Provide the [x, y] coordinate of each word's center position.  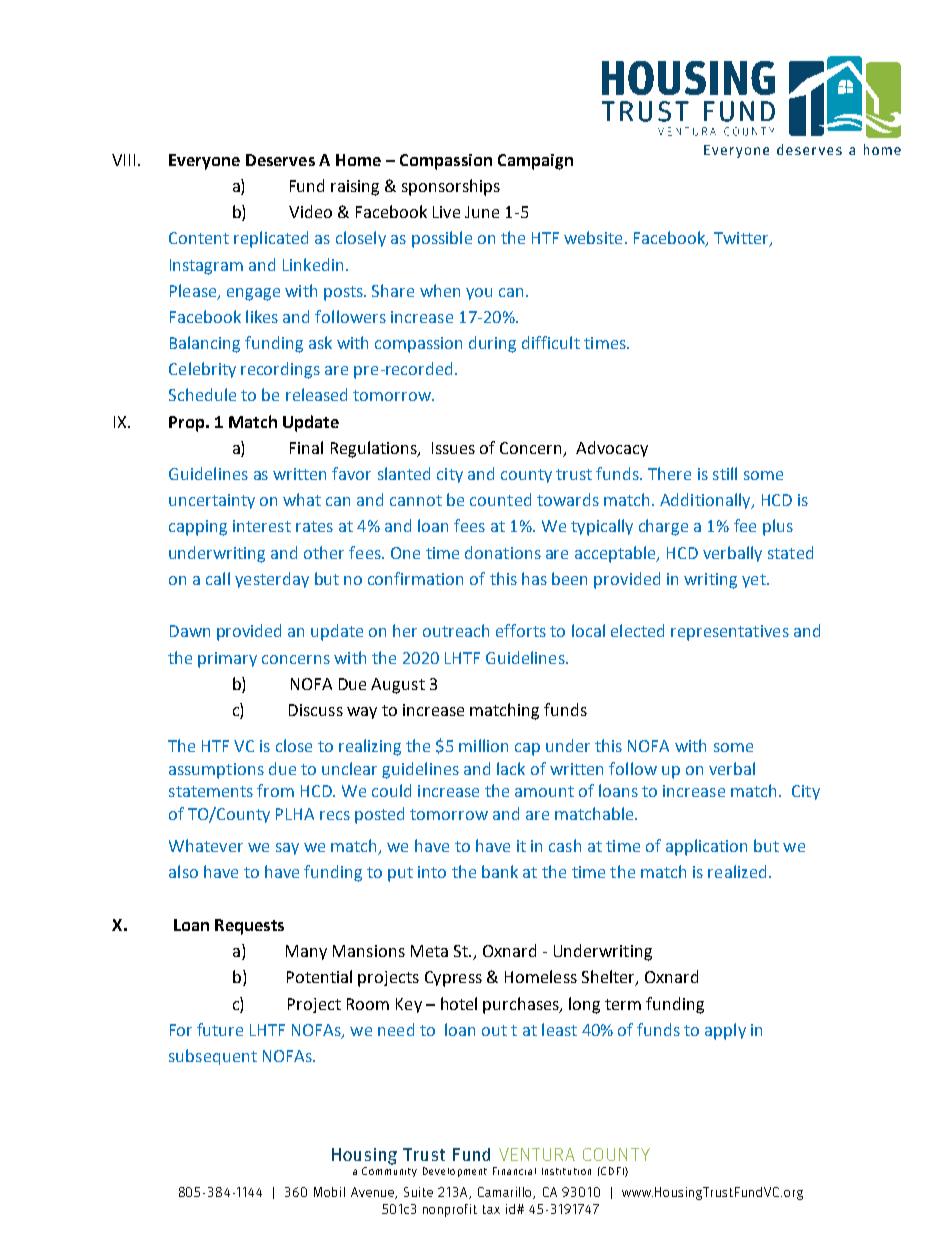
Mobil [329, 1192]
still [725, 473]
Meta [429, 951]
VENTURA [537, 1154]
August [398, 686]
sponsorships [451, 187]
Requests [249, 927]
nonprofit [450, 1210]
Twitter [742, 239]
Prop [188, 424]
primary [227, 660]
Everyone [204, 162]
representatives [730, 633]
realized [737, 871]
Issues [453, 448]
